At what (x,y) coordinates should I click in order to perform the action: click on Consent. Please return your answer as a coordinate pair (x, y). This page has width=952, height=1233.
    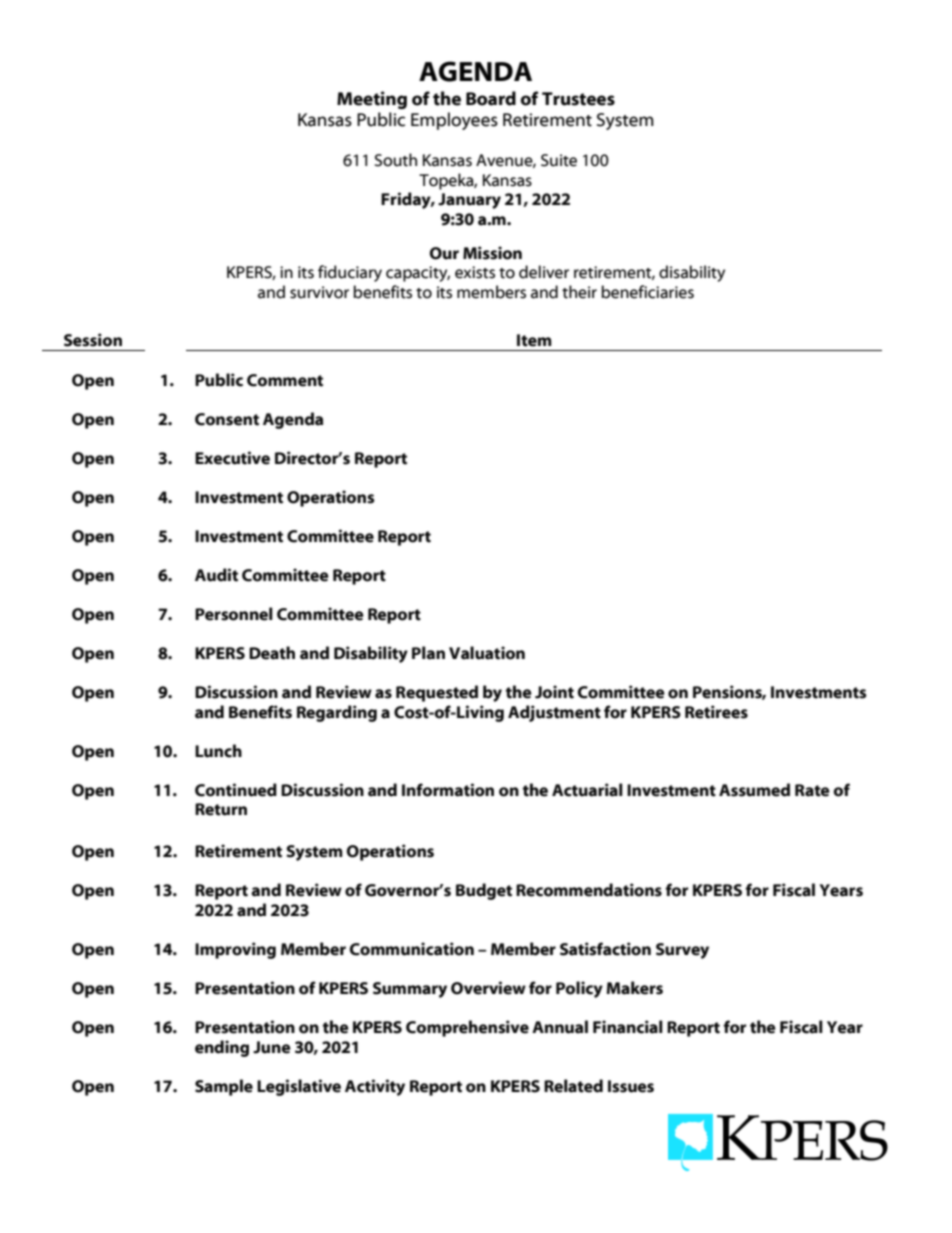
    Looking at the image, I should click on (227, 419).
